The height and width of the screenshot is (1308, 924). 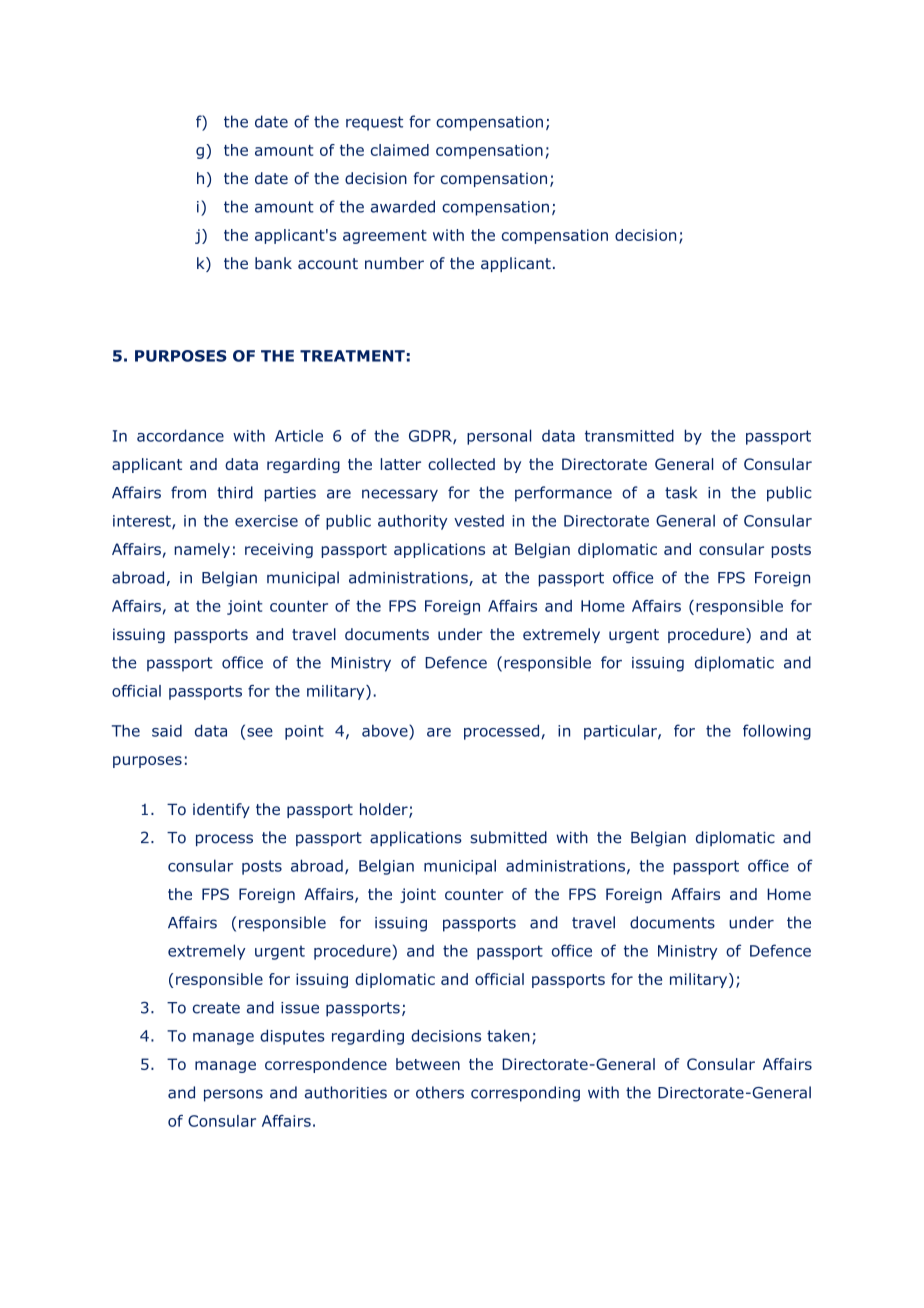 I want to click on awarded, so click(x=403, y=206).
